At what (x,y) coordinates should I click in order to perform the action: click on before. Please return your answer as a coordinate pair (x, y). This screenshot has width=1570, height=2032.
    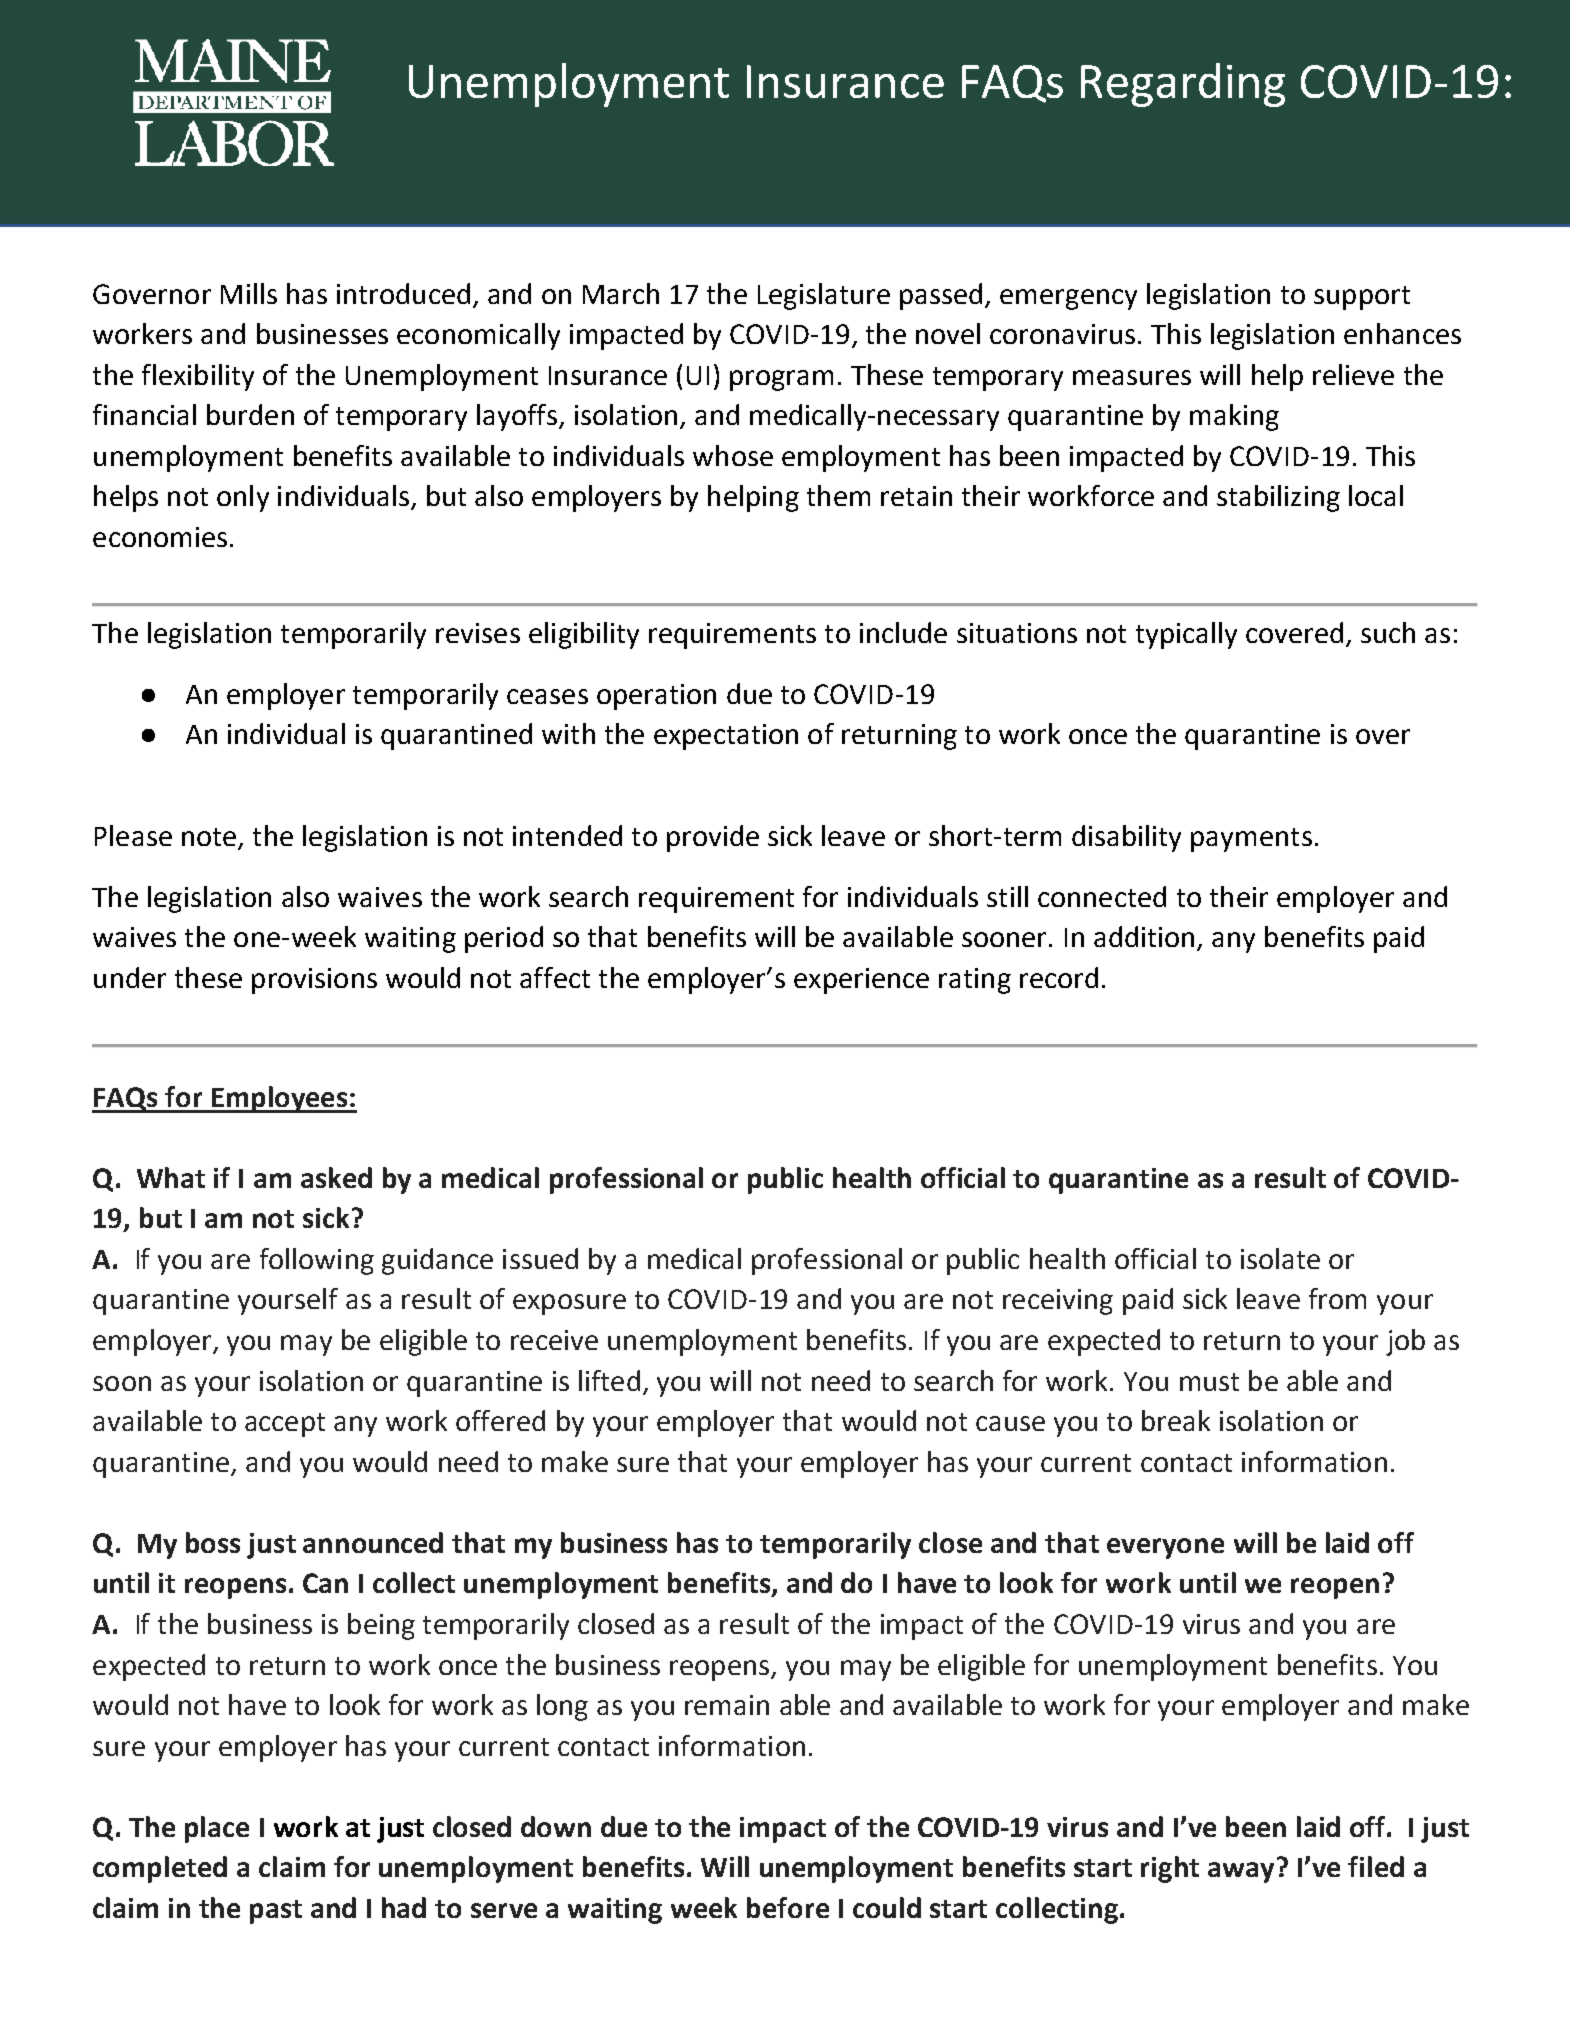
    Looking at the image, I should click on (788, 1907).
